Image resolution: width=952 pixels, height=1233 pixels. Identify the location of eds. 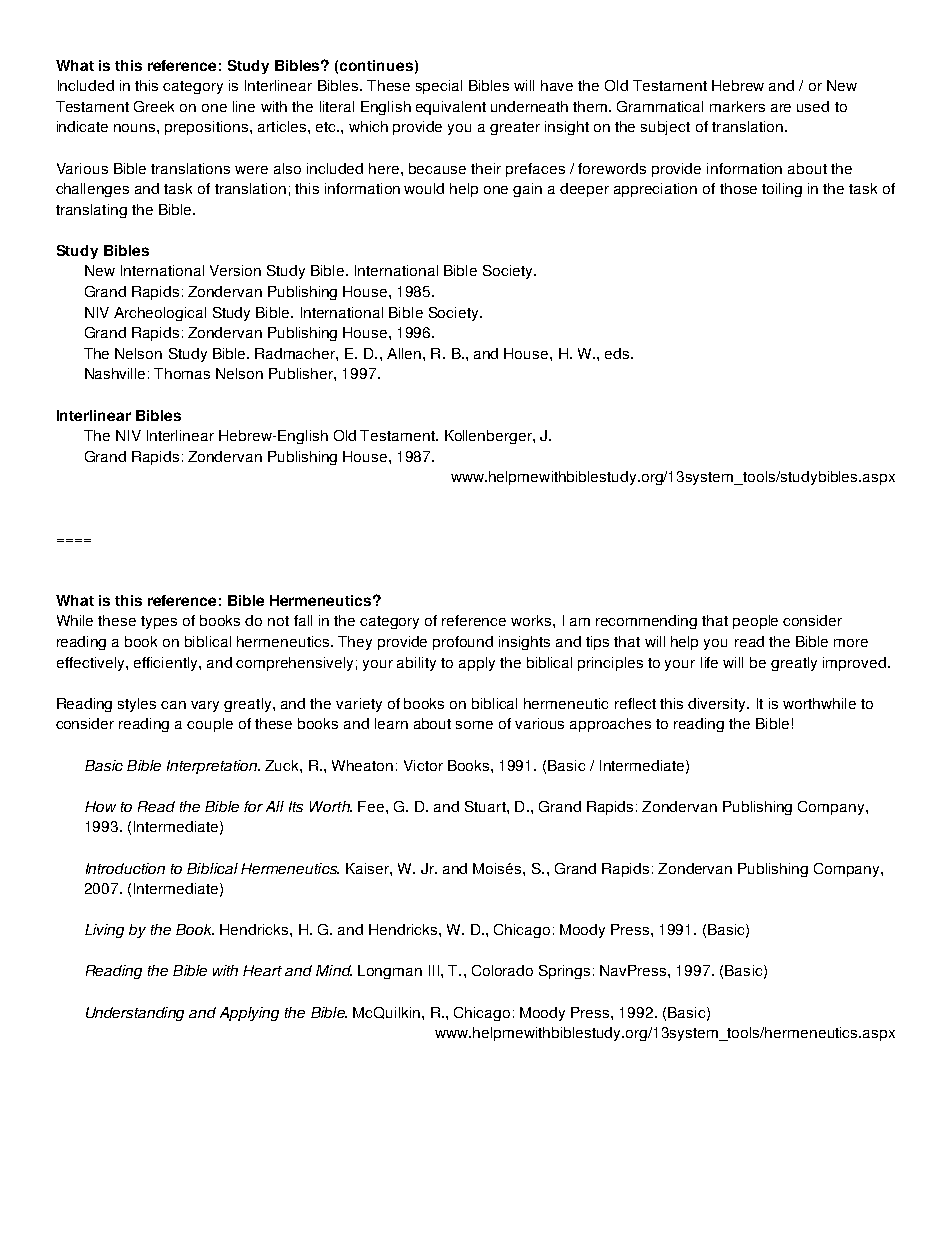
(618, 353).
